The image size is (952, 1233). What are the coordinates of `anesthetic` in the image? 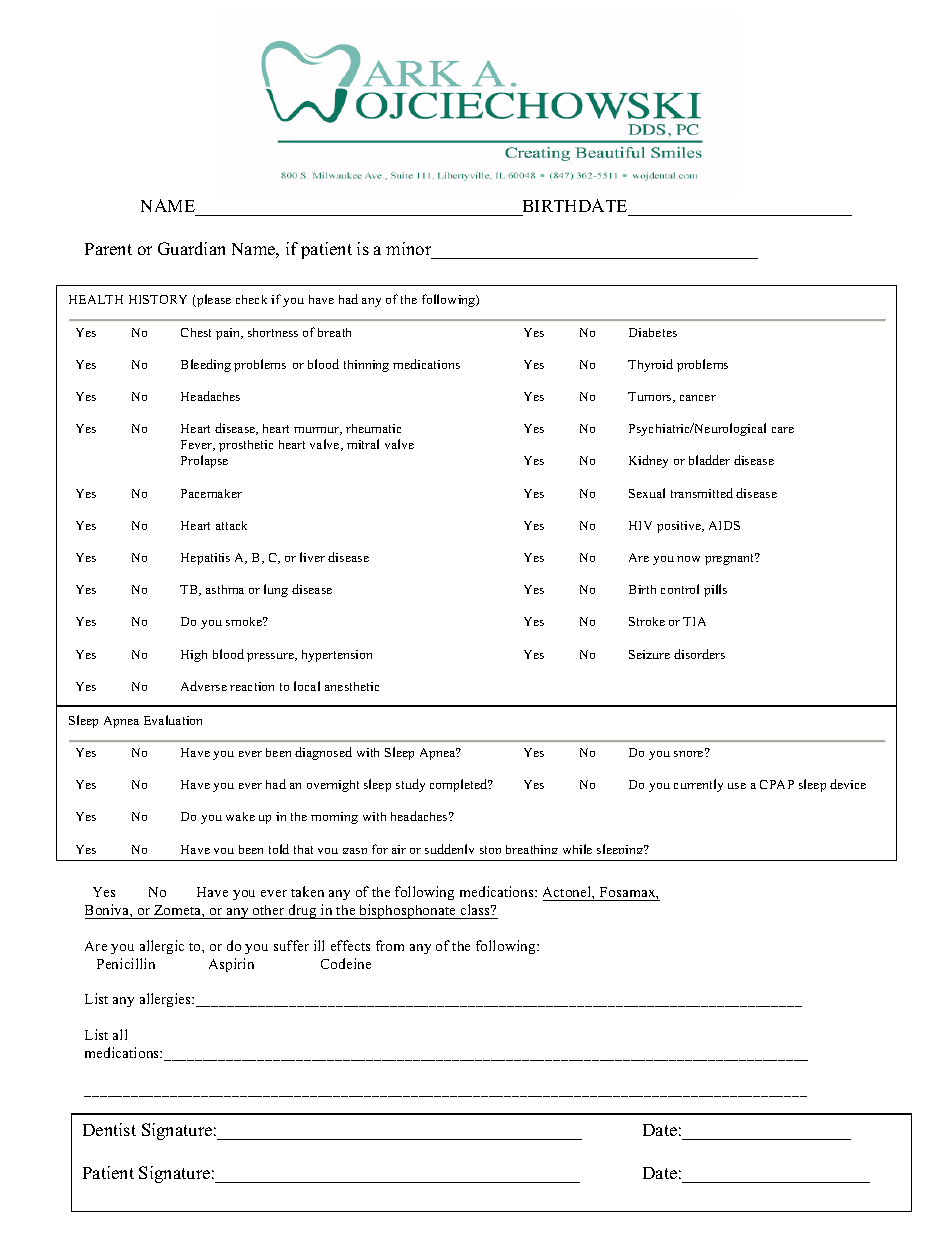 It's located at (352, 686).
